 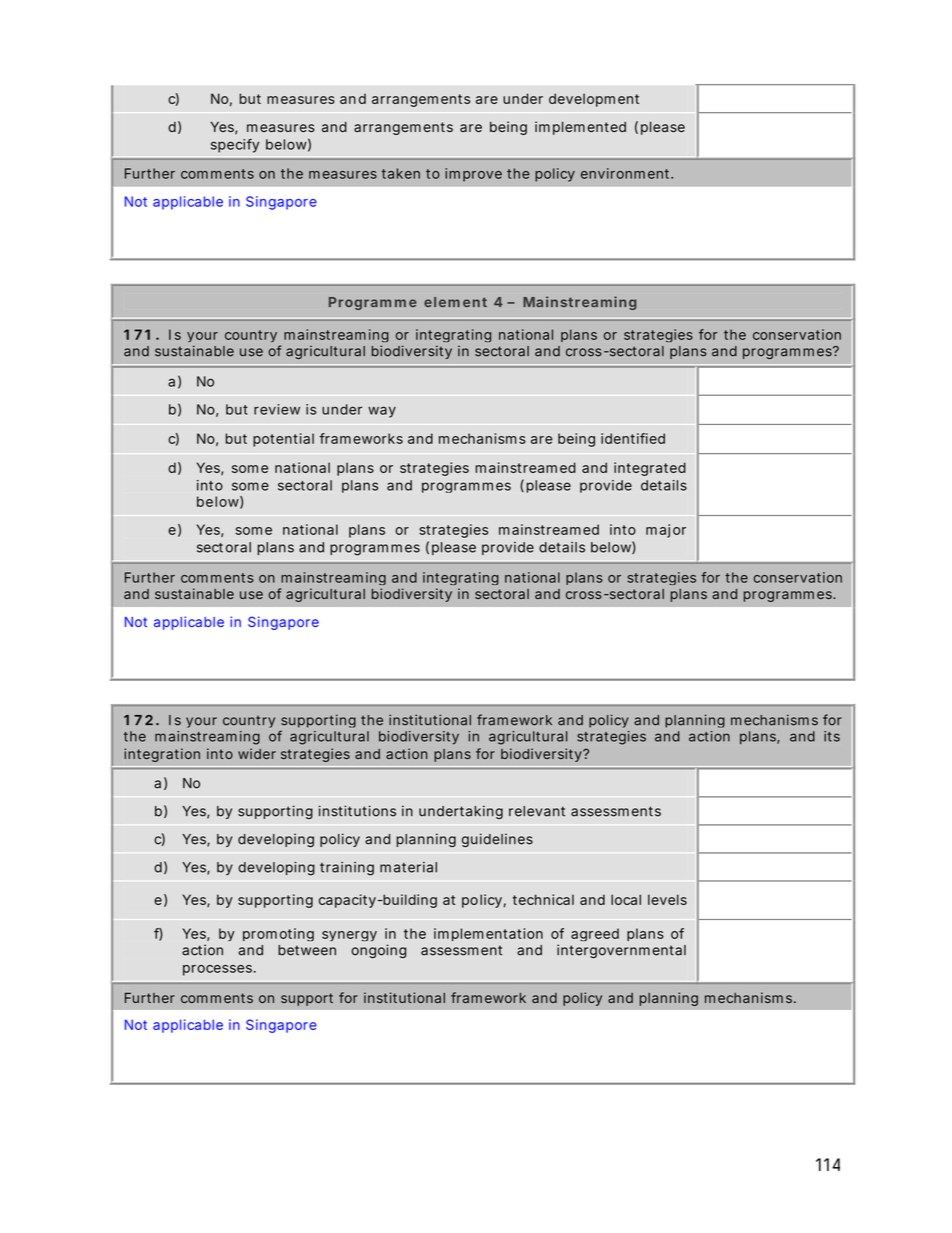 What do you see at coordinates (633, 438) in the document?
I see `identified` at bounding box center [633, 438].
